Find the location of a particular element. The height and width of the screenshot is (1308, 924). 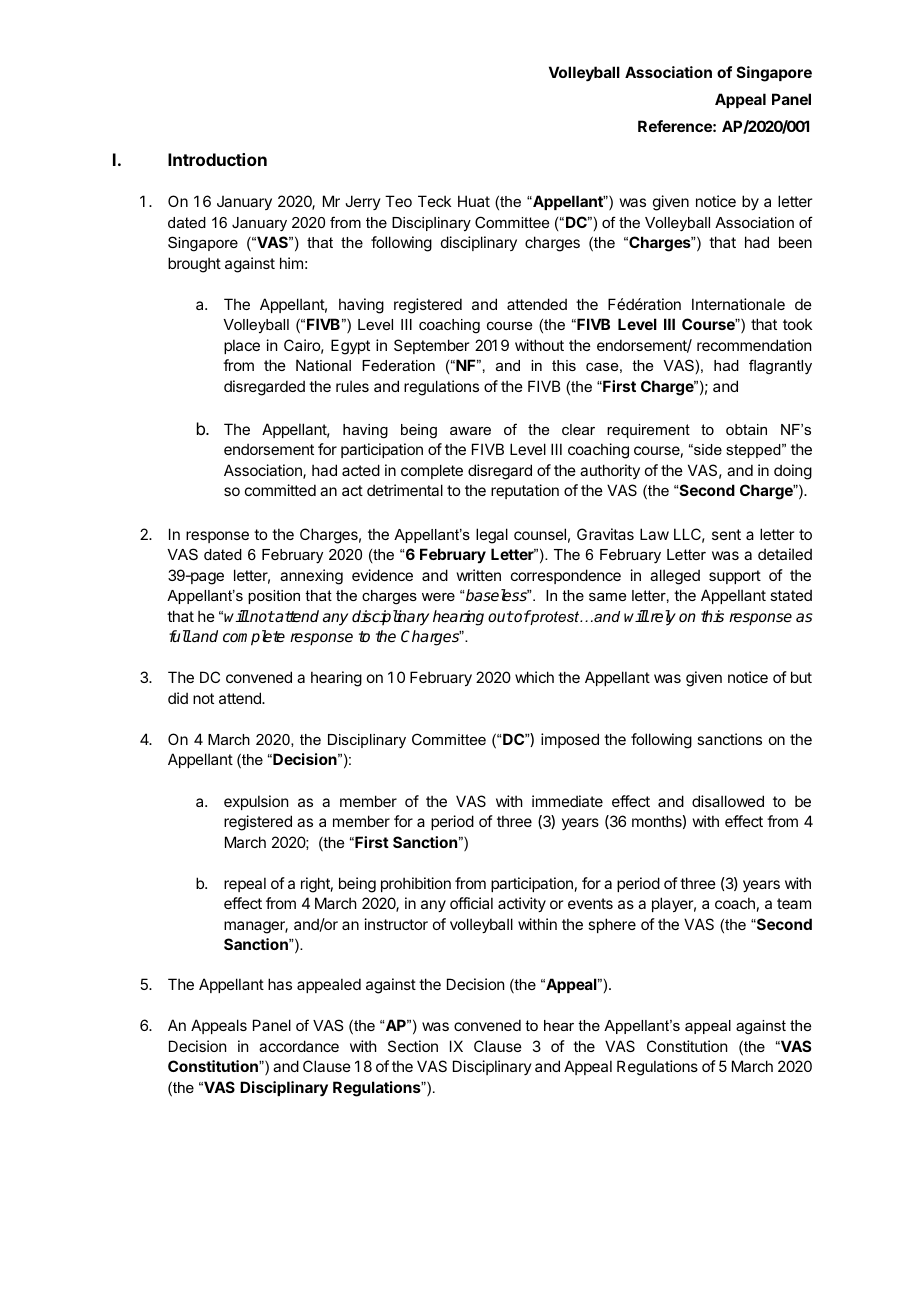

been is located at coordinates (795, 242).
